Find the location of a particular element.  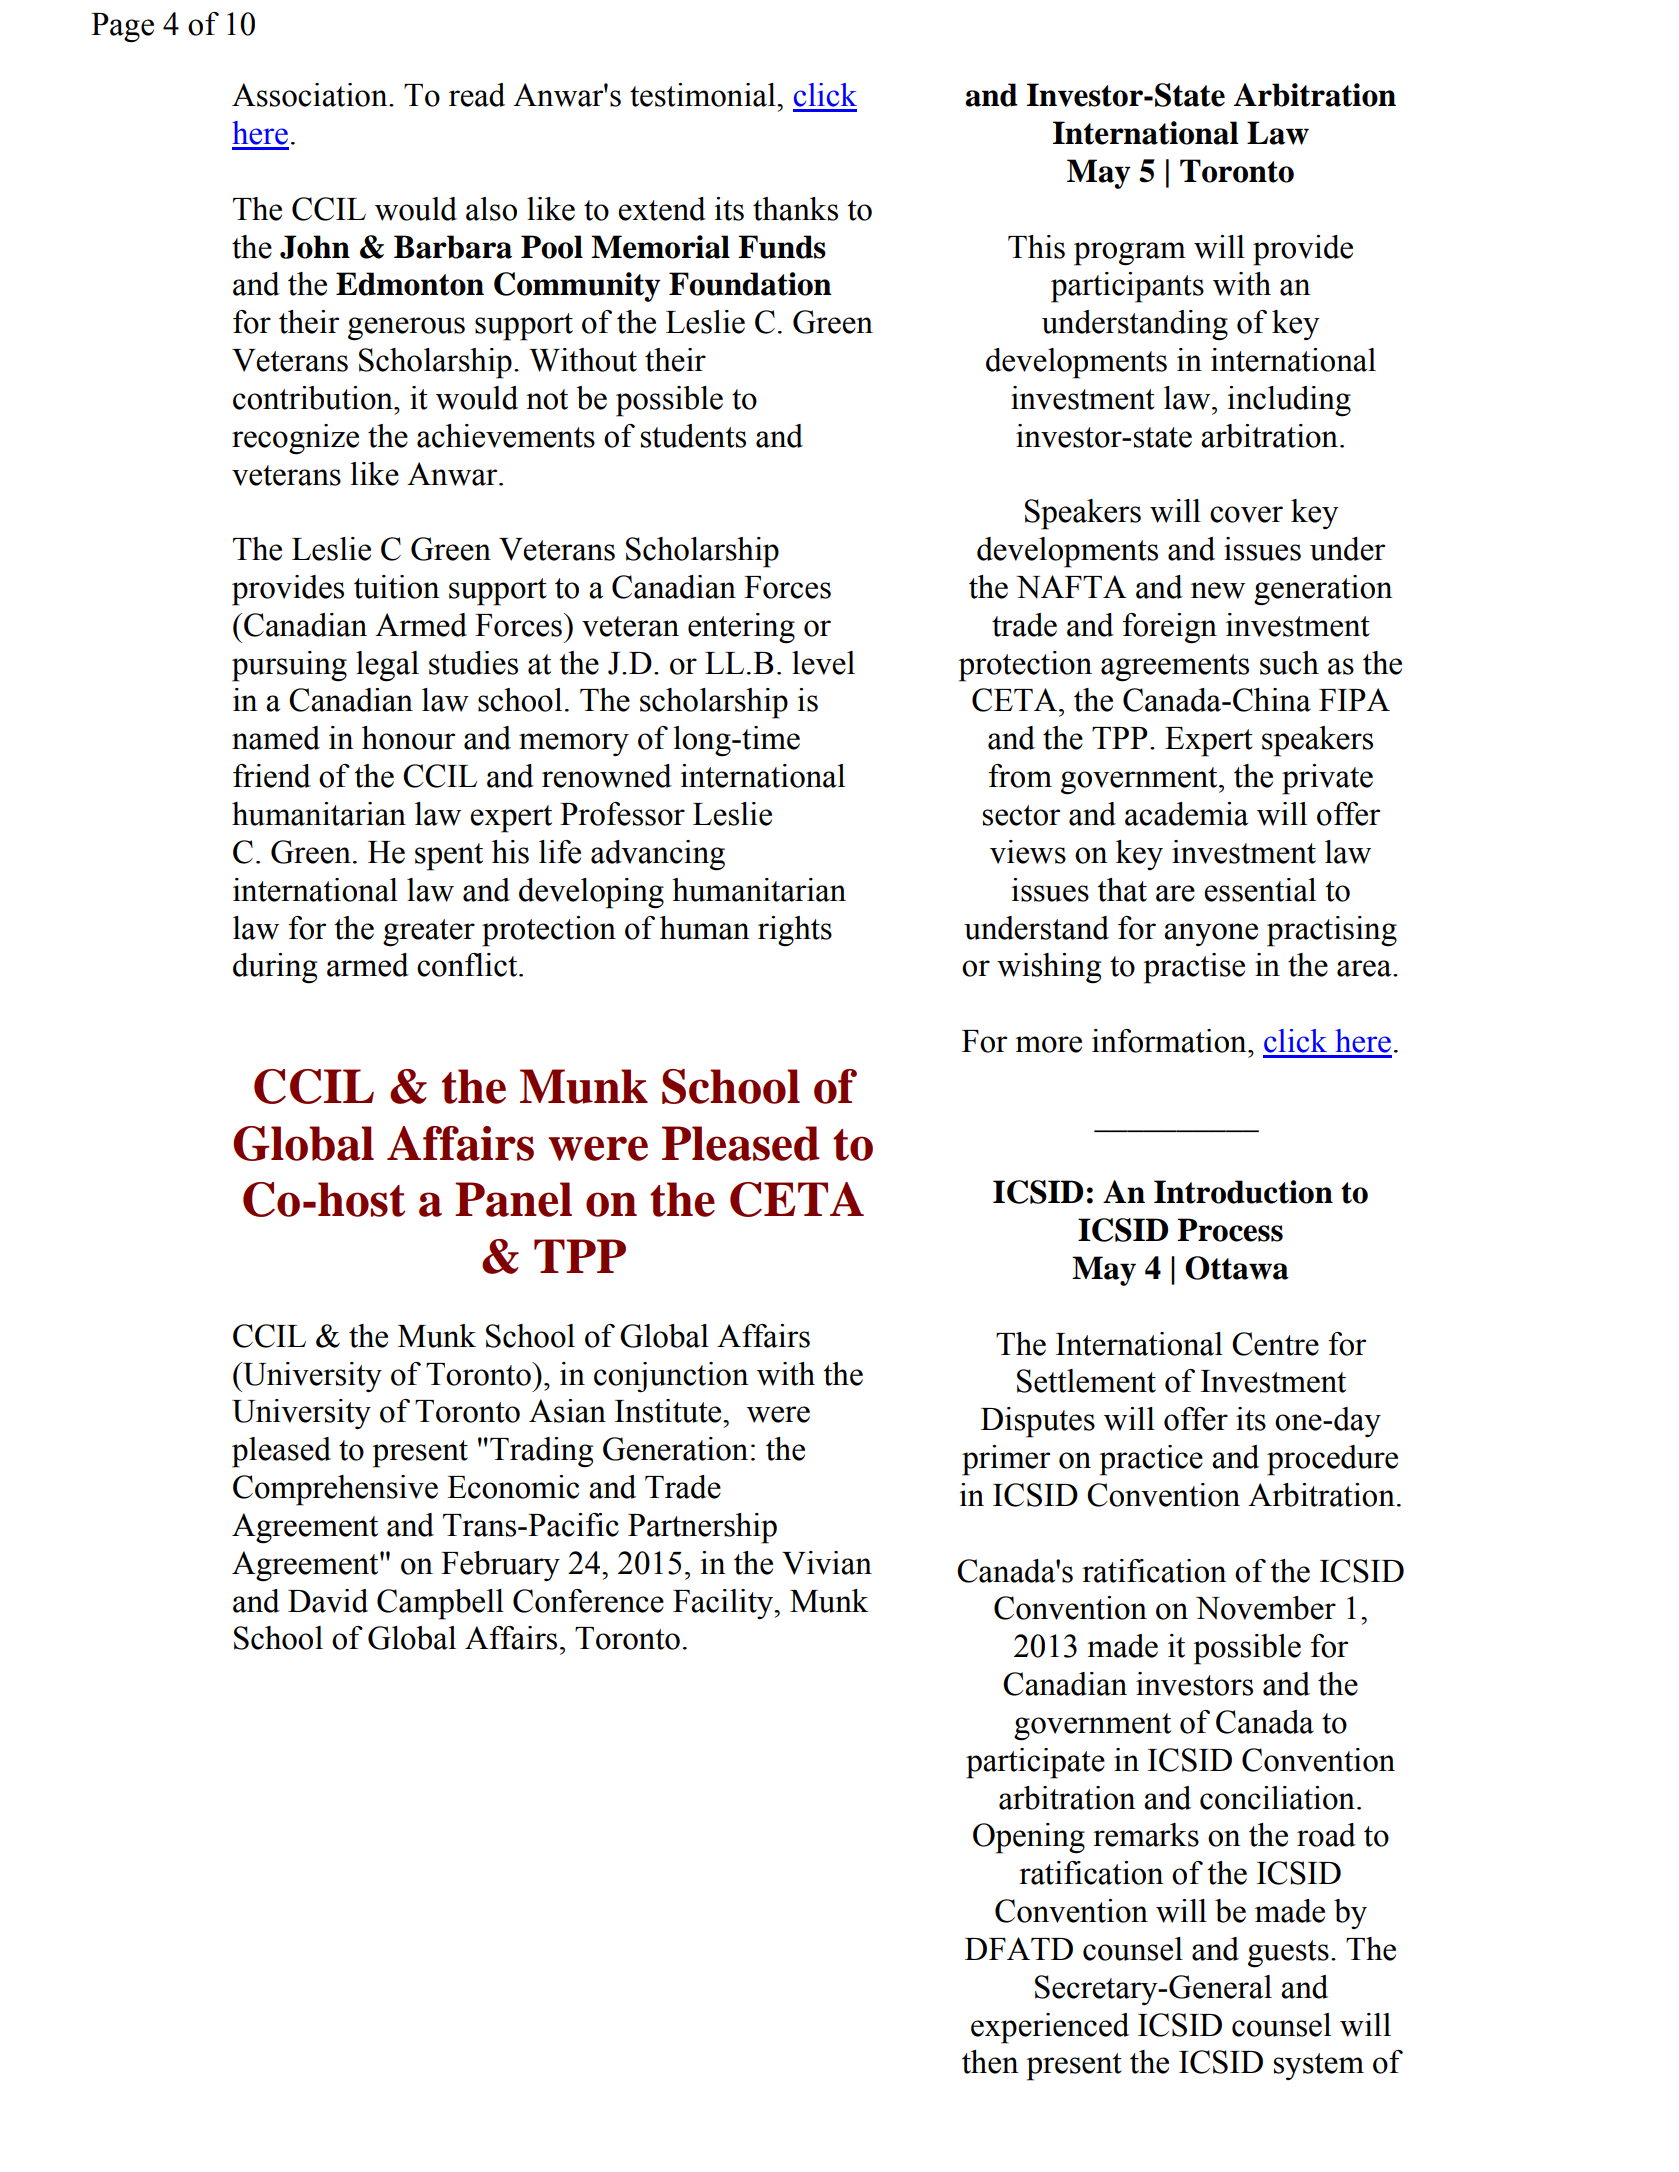

Association is located at coordinates (311, 95).
